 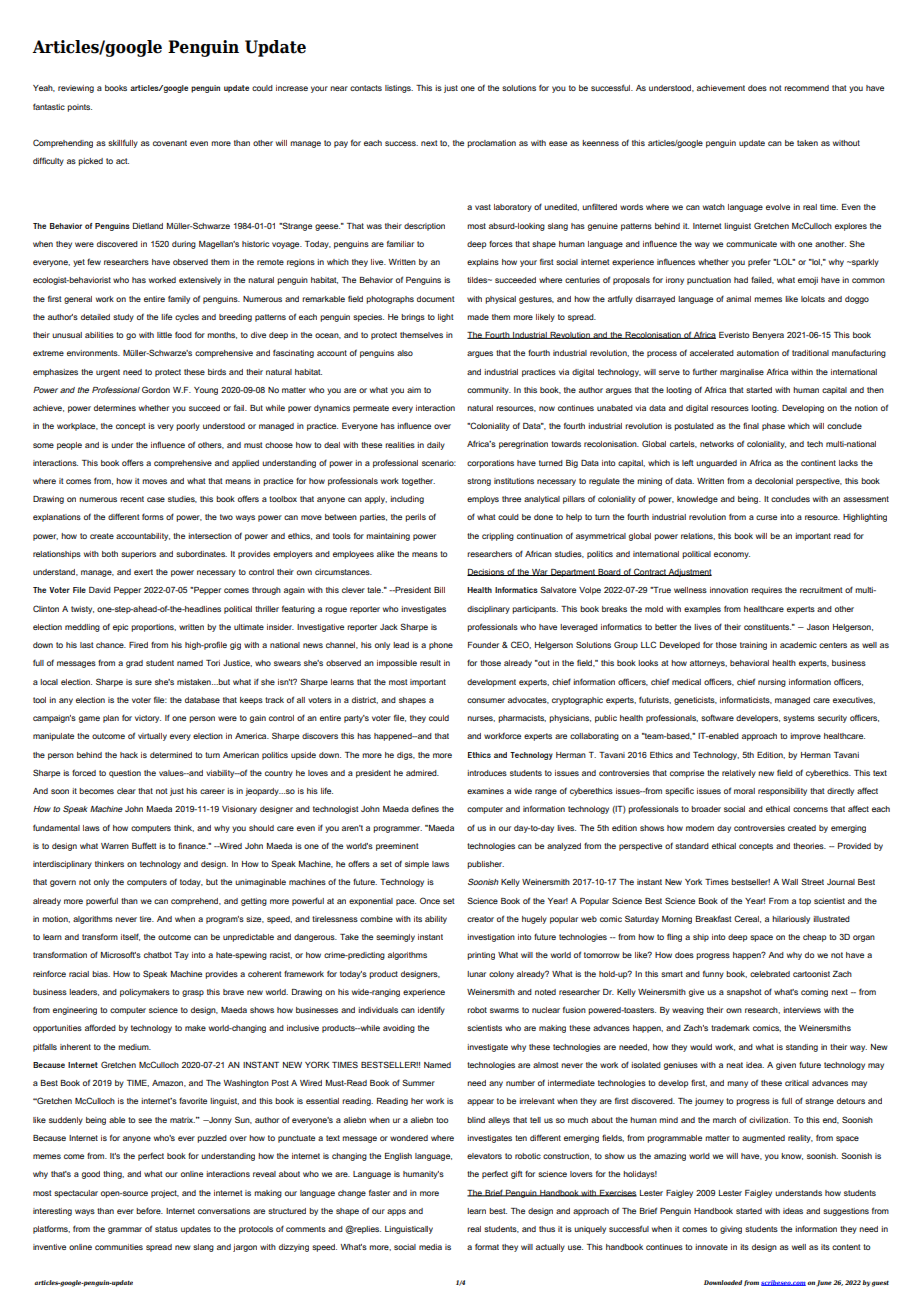 I want to click on nursing, so click(x=772, y=683).
